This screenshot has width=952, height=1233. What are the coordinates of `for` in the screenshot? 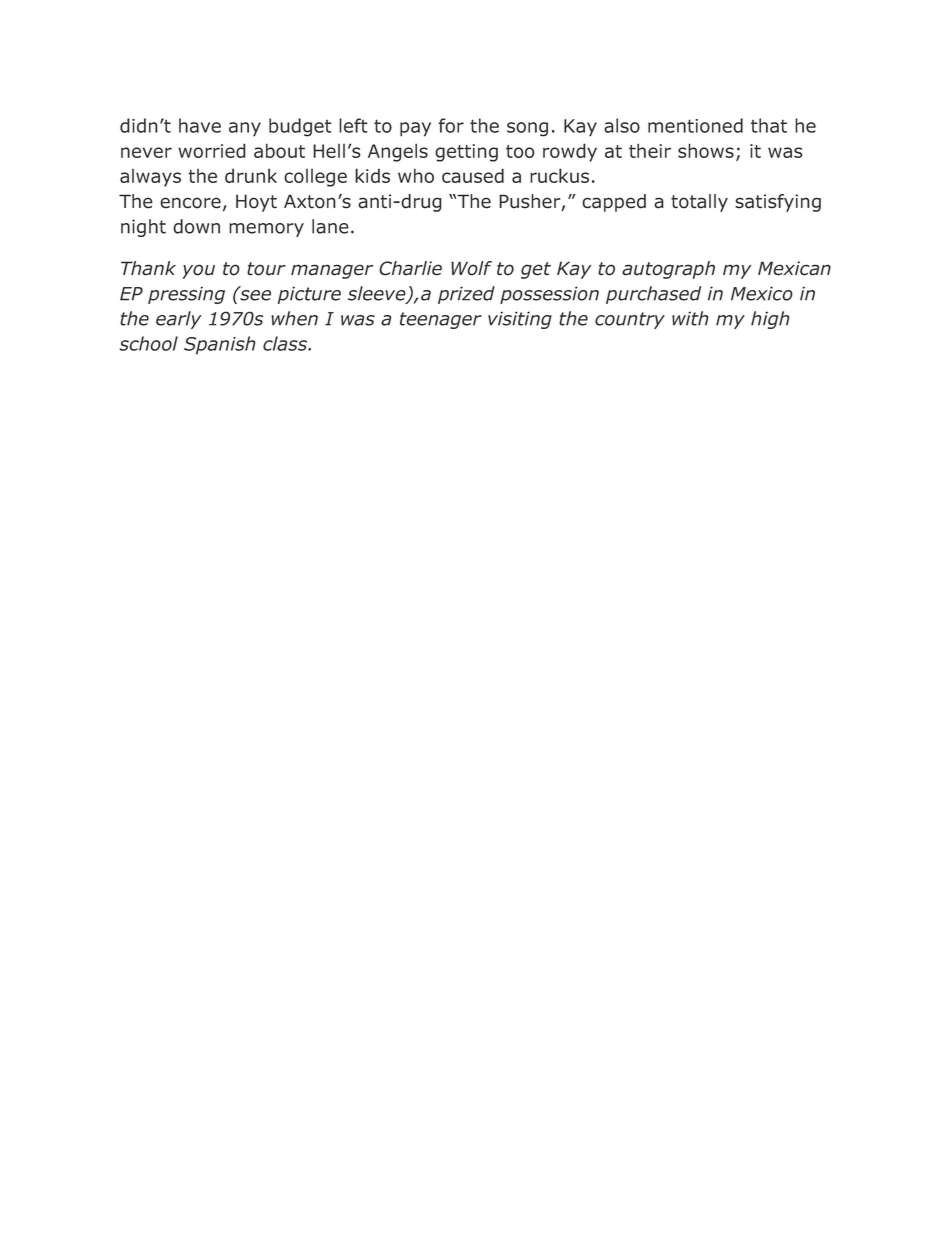 It's located at (451, 125).
